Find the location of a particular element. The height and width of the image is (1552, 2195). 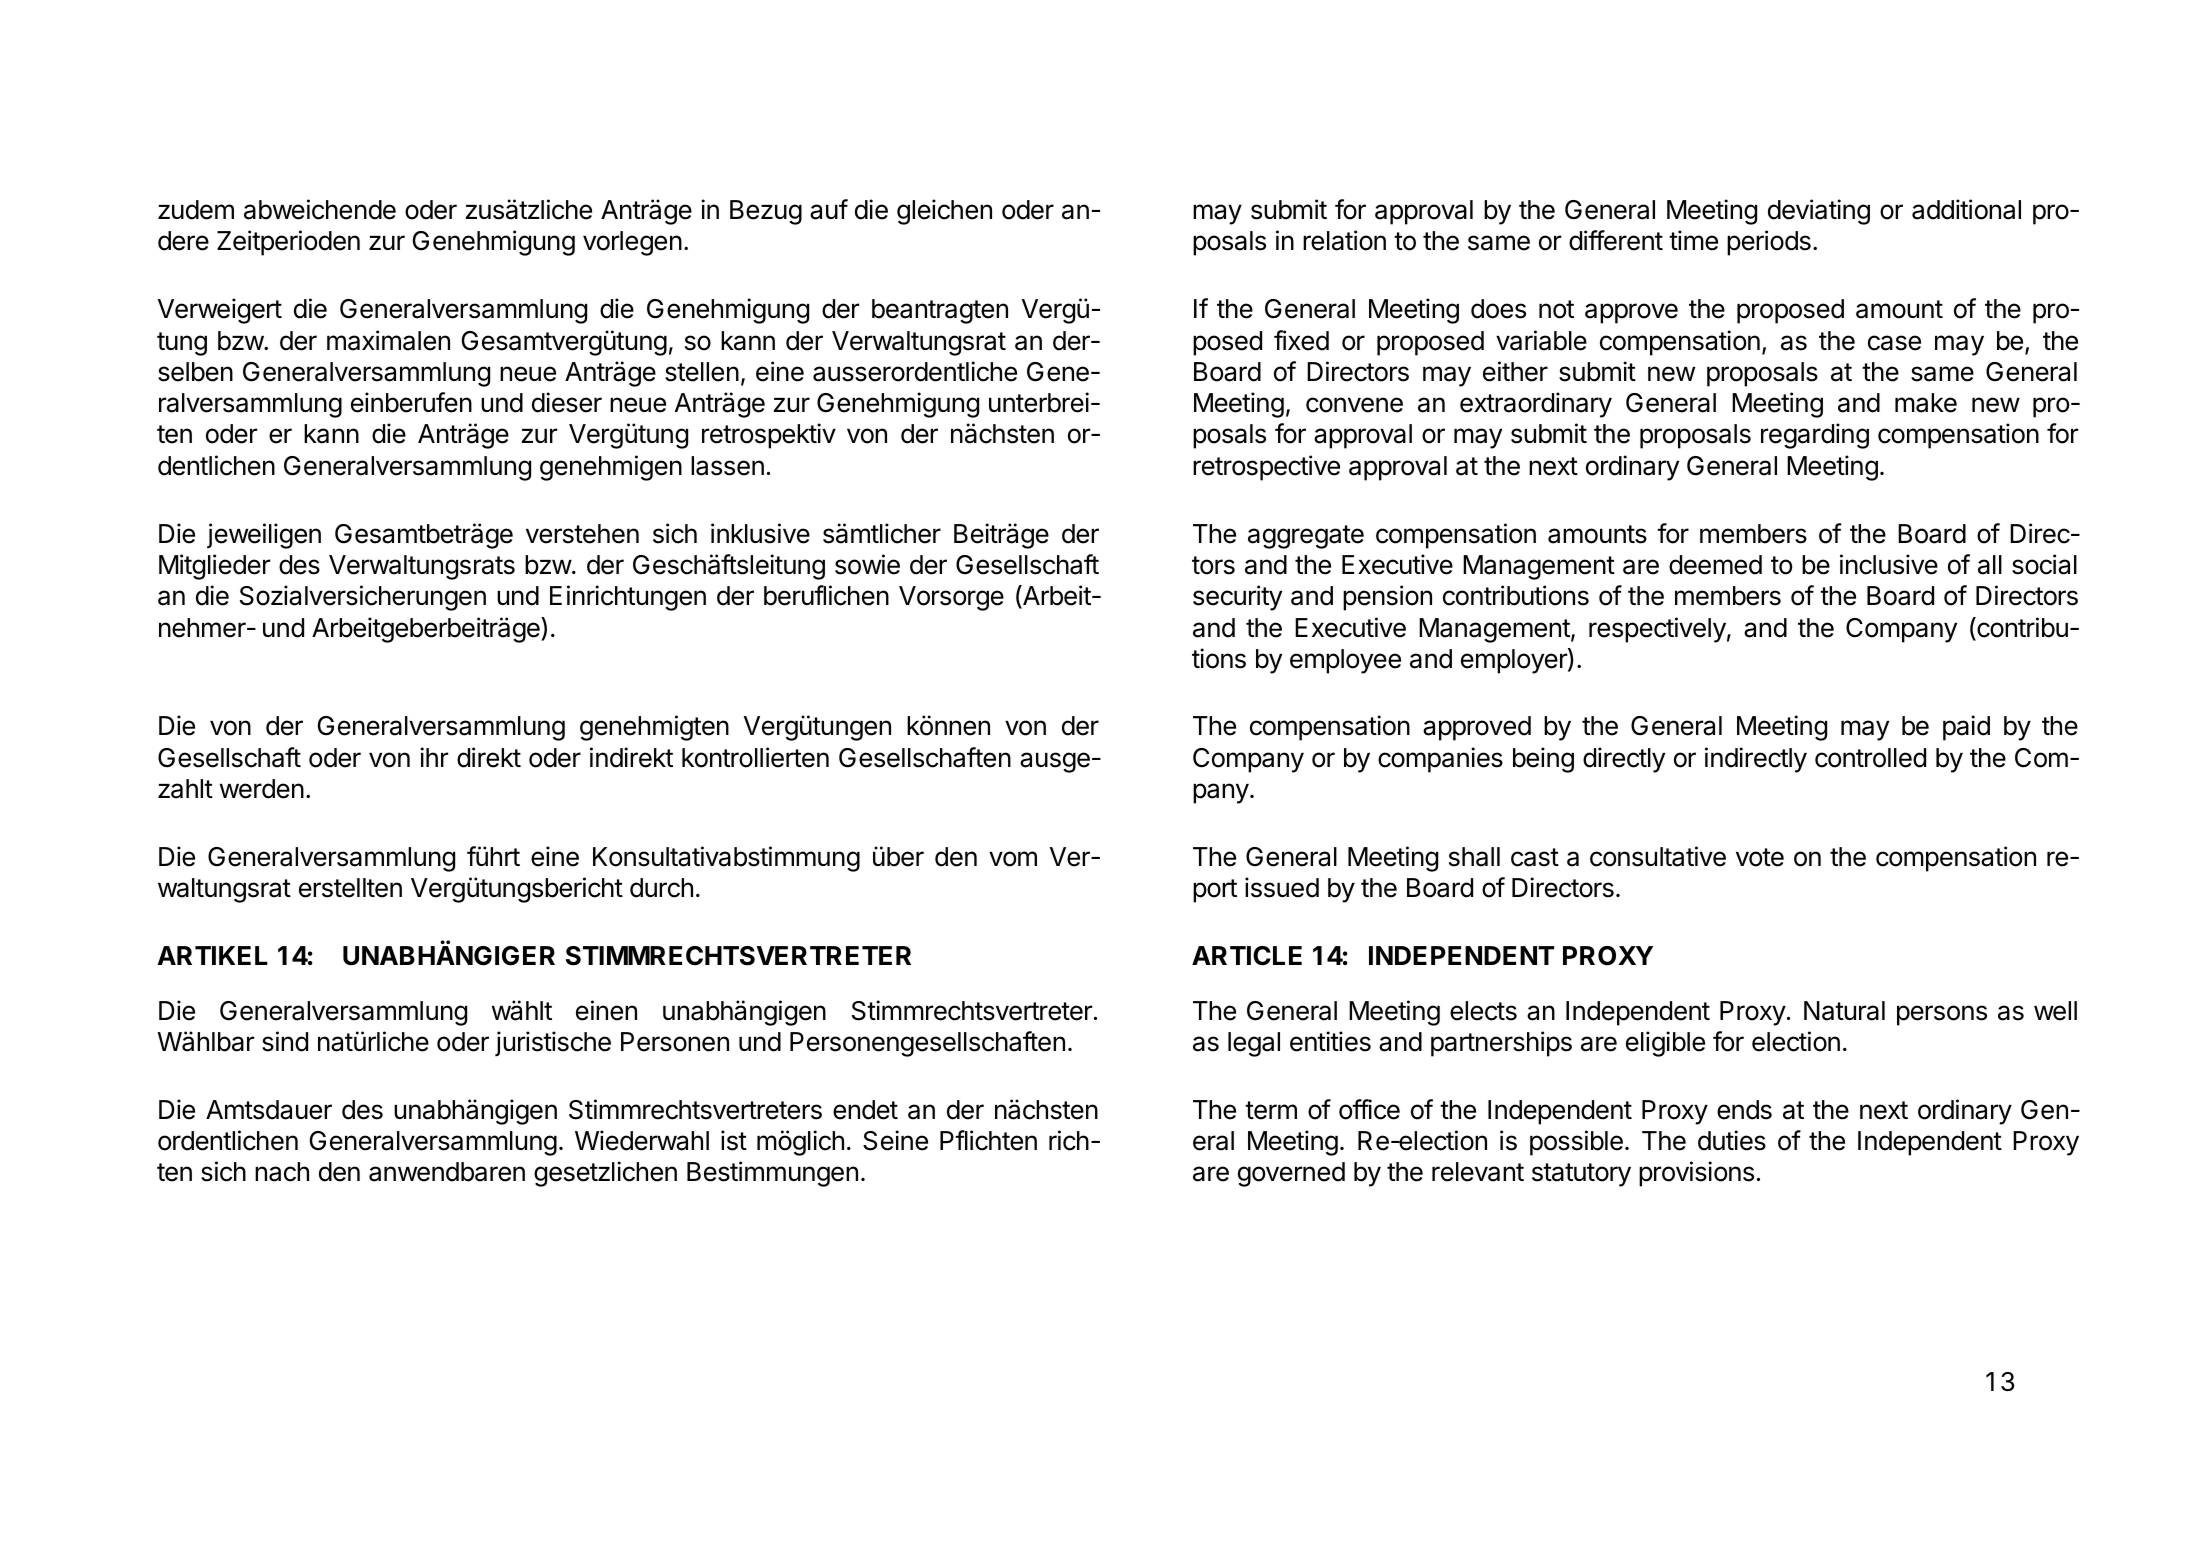

periods is located at coordinates (1769, 243).
